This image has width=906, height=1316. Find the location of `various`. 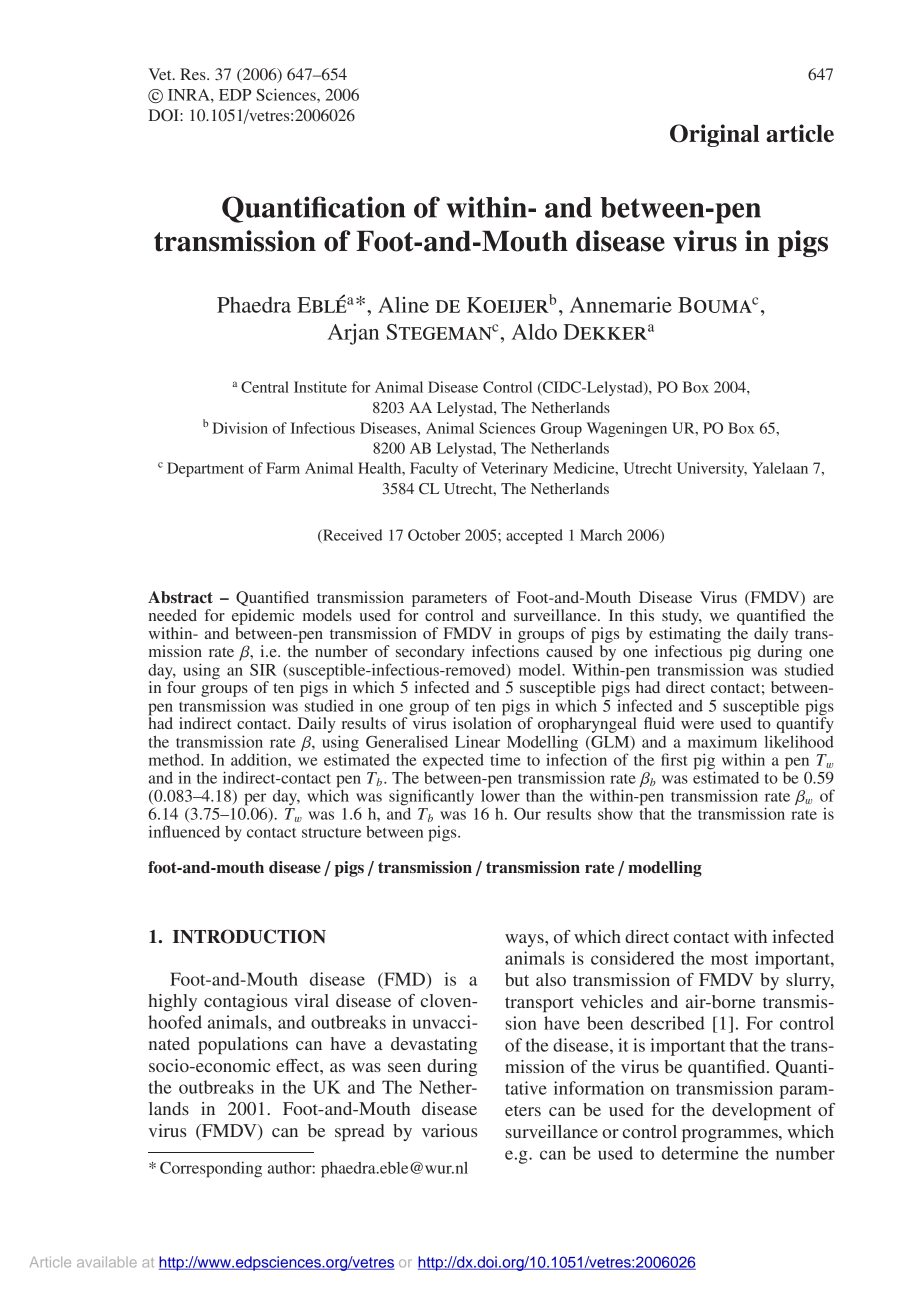

various is located at coordinates (449, 1130).
